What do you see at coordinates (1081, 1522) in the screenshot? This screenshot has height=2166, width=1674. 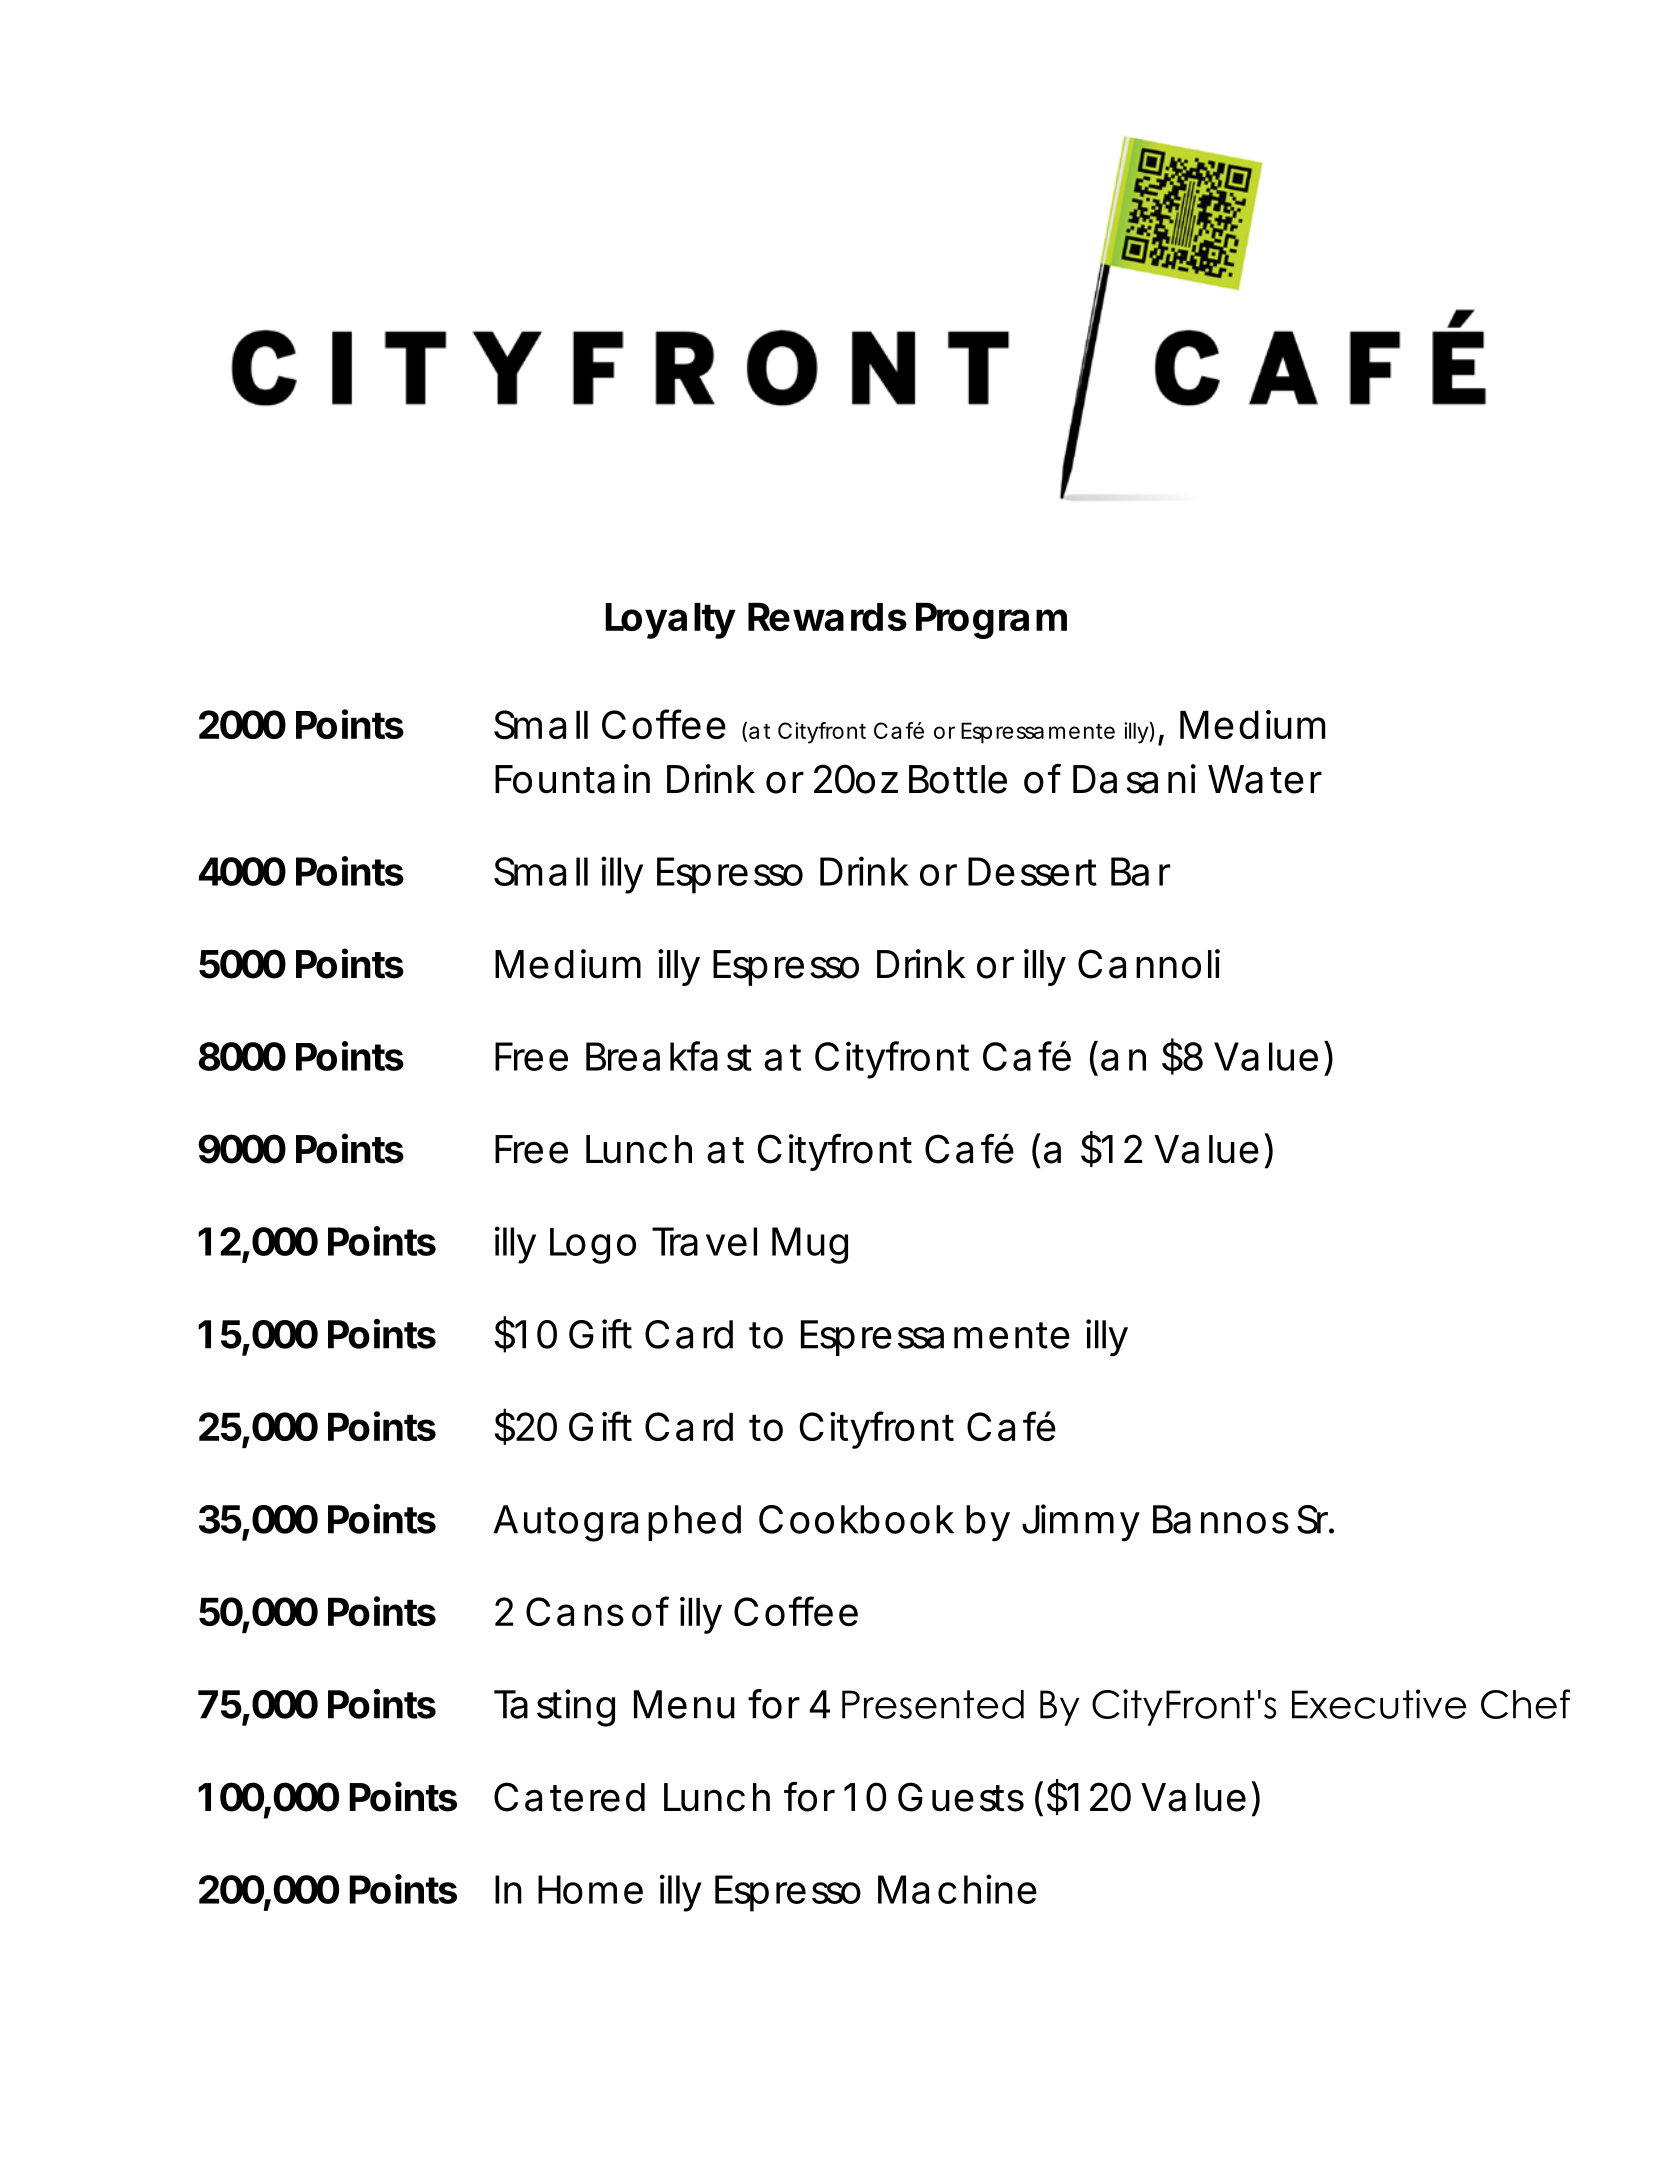 I see `Jimmy` at bounding box center [1081, 1522].
